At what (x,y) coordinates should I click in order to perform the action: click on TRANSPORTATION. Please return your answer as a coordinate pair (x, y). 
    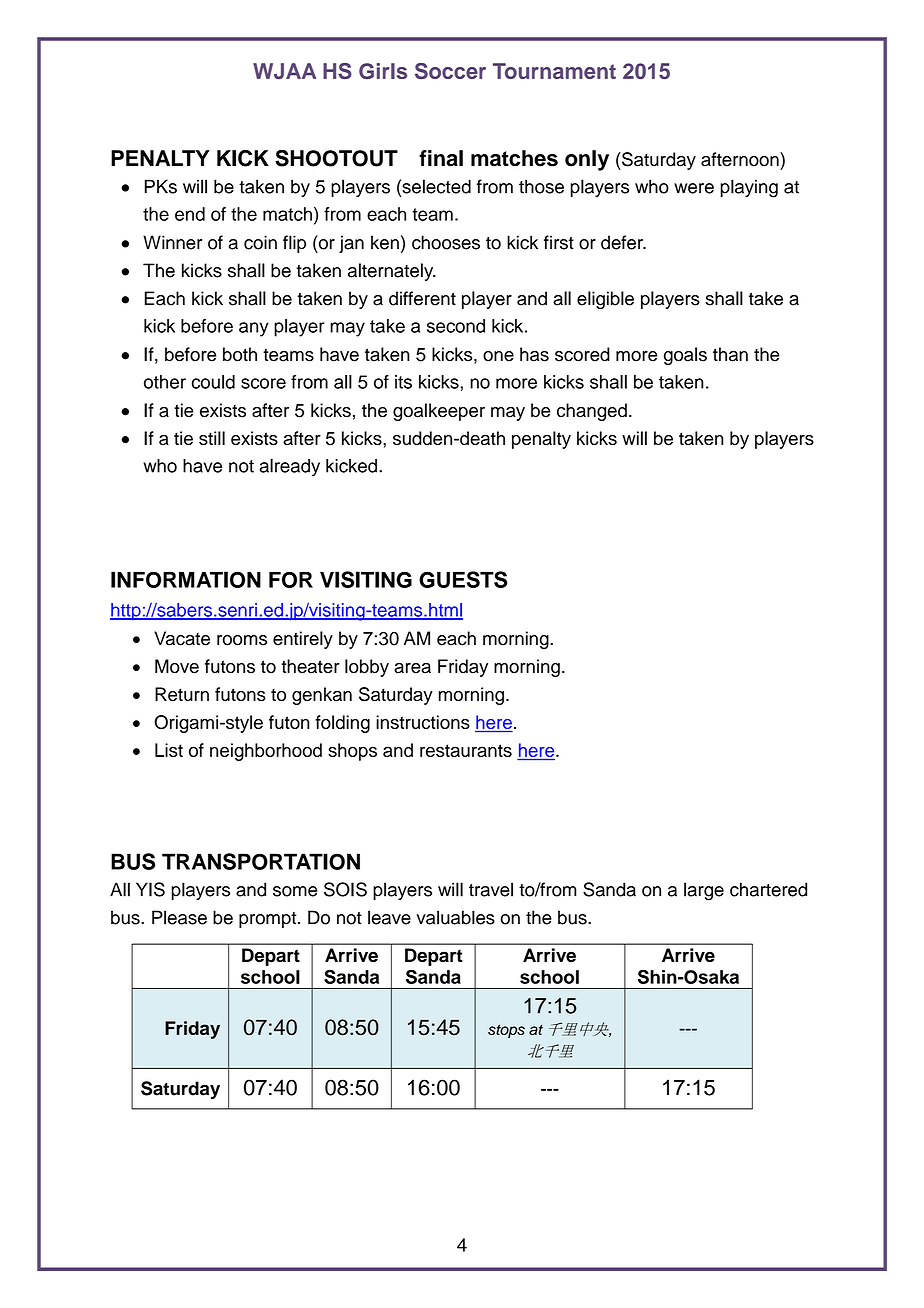
    Looking at the image, I should click on (261, 861).
